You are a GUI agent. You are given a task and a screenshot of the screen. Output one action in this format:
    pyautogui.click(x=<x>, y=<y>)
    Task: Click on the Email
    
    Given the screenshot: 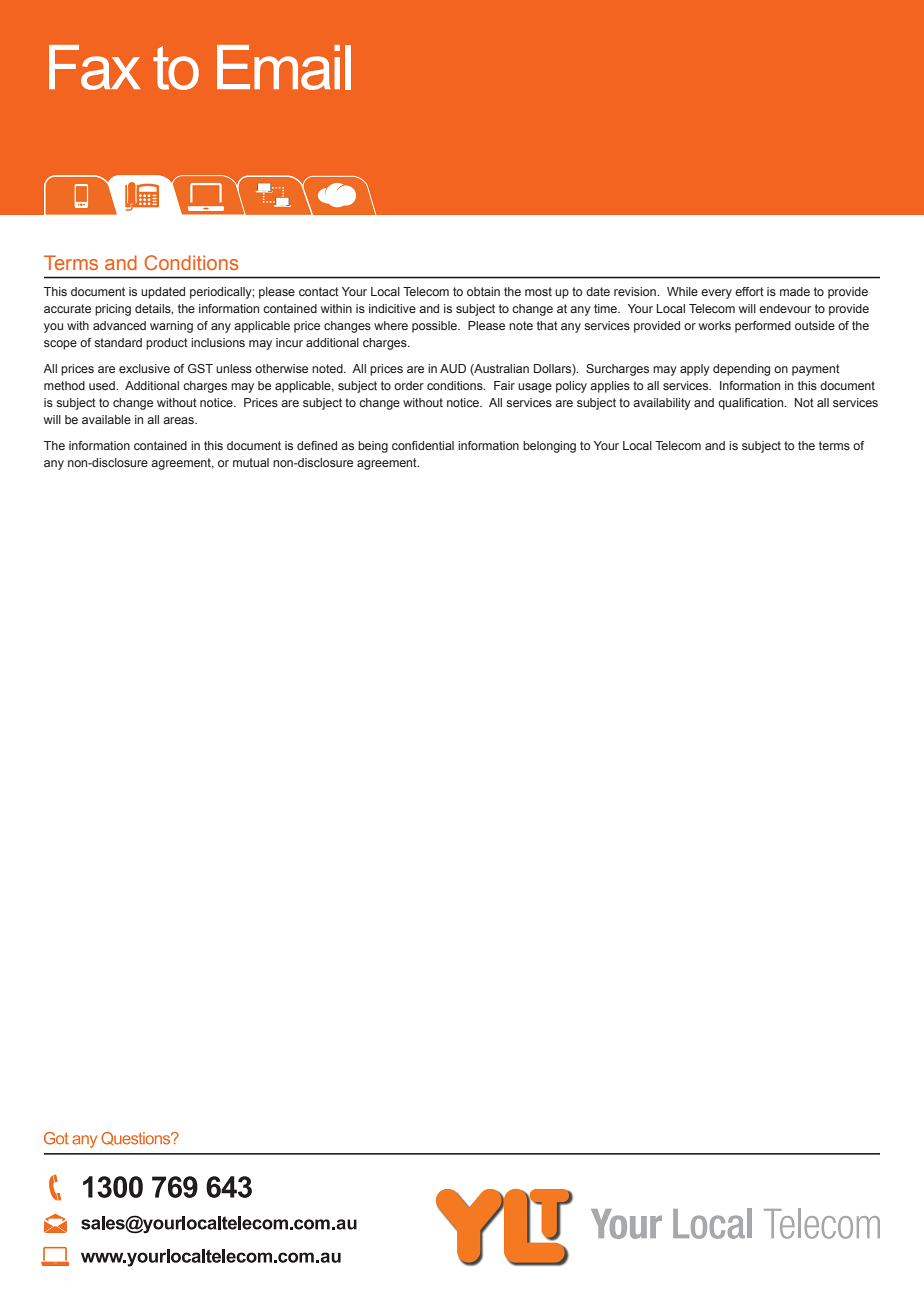 What is the action you would take?
    pyautogui.click(x=284, y=67)
